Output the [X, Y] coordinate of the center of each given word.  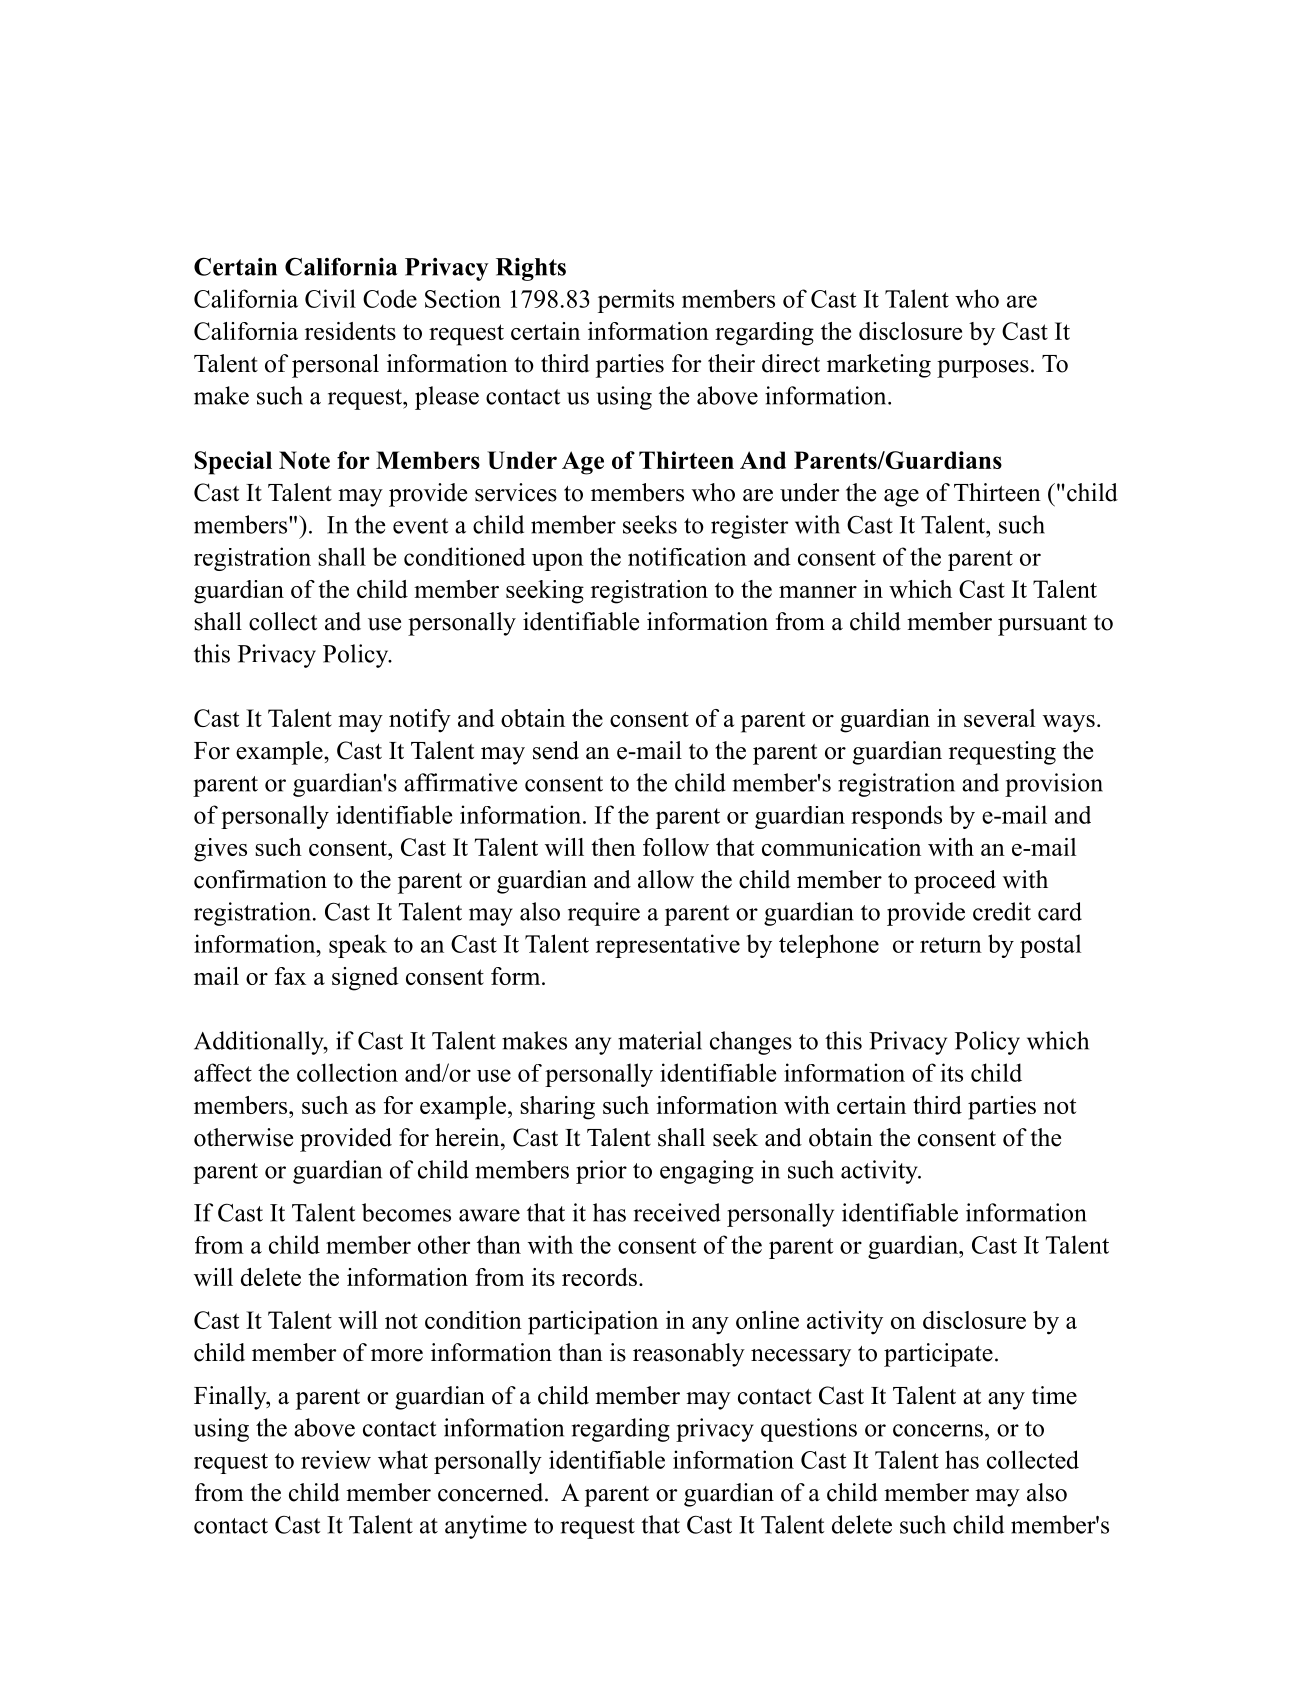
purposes [983, 369]
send [556, 750]
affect [223, 1072]
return [951, 945]
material [660, 1040]
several [999, 718]
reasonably [689, 1355]
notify [420, 721]
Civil [330, 298]
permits [636, 301]
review [336, 1459]
